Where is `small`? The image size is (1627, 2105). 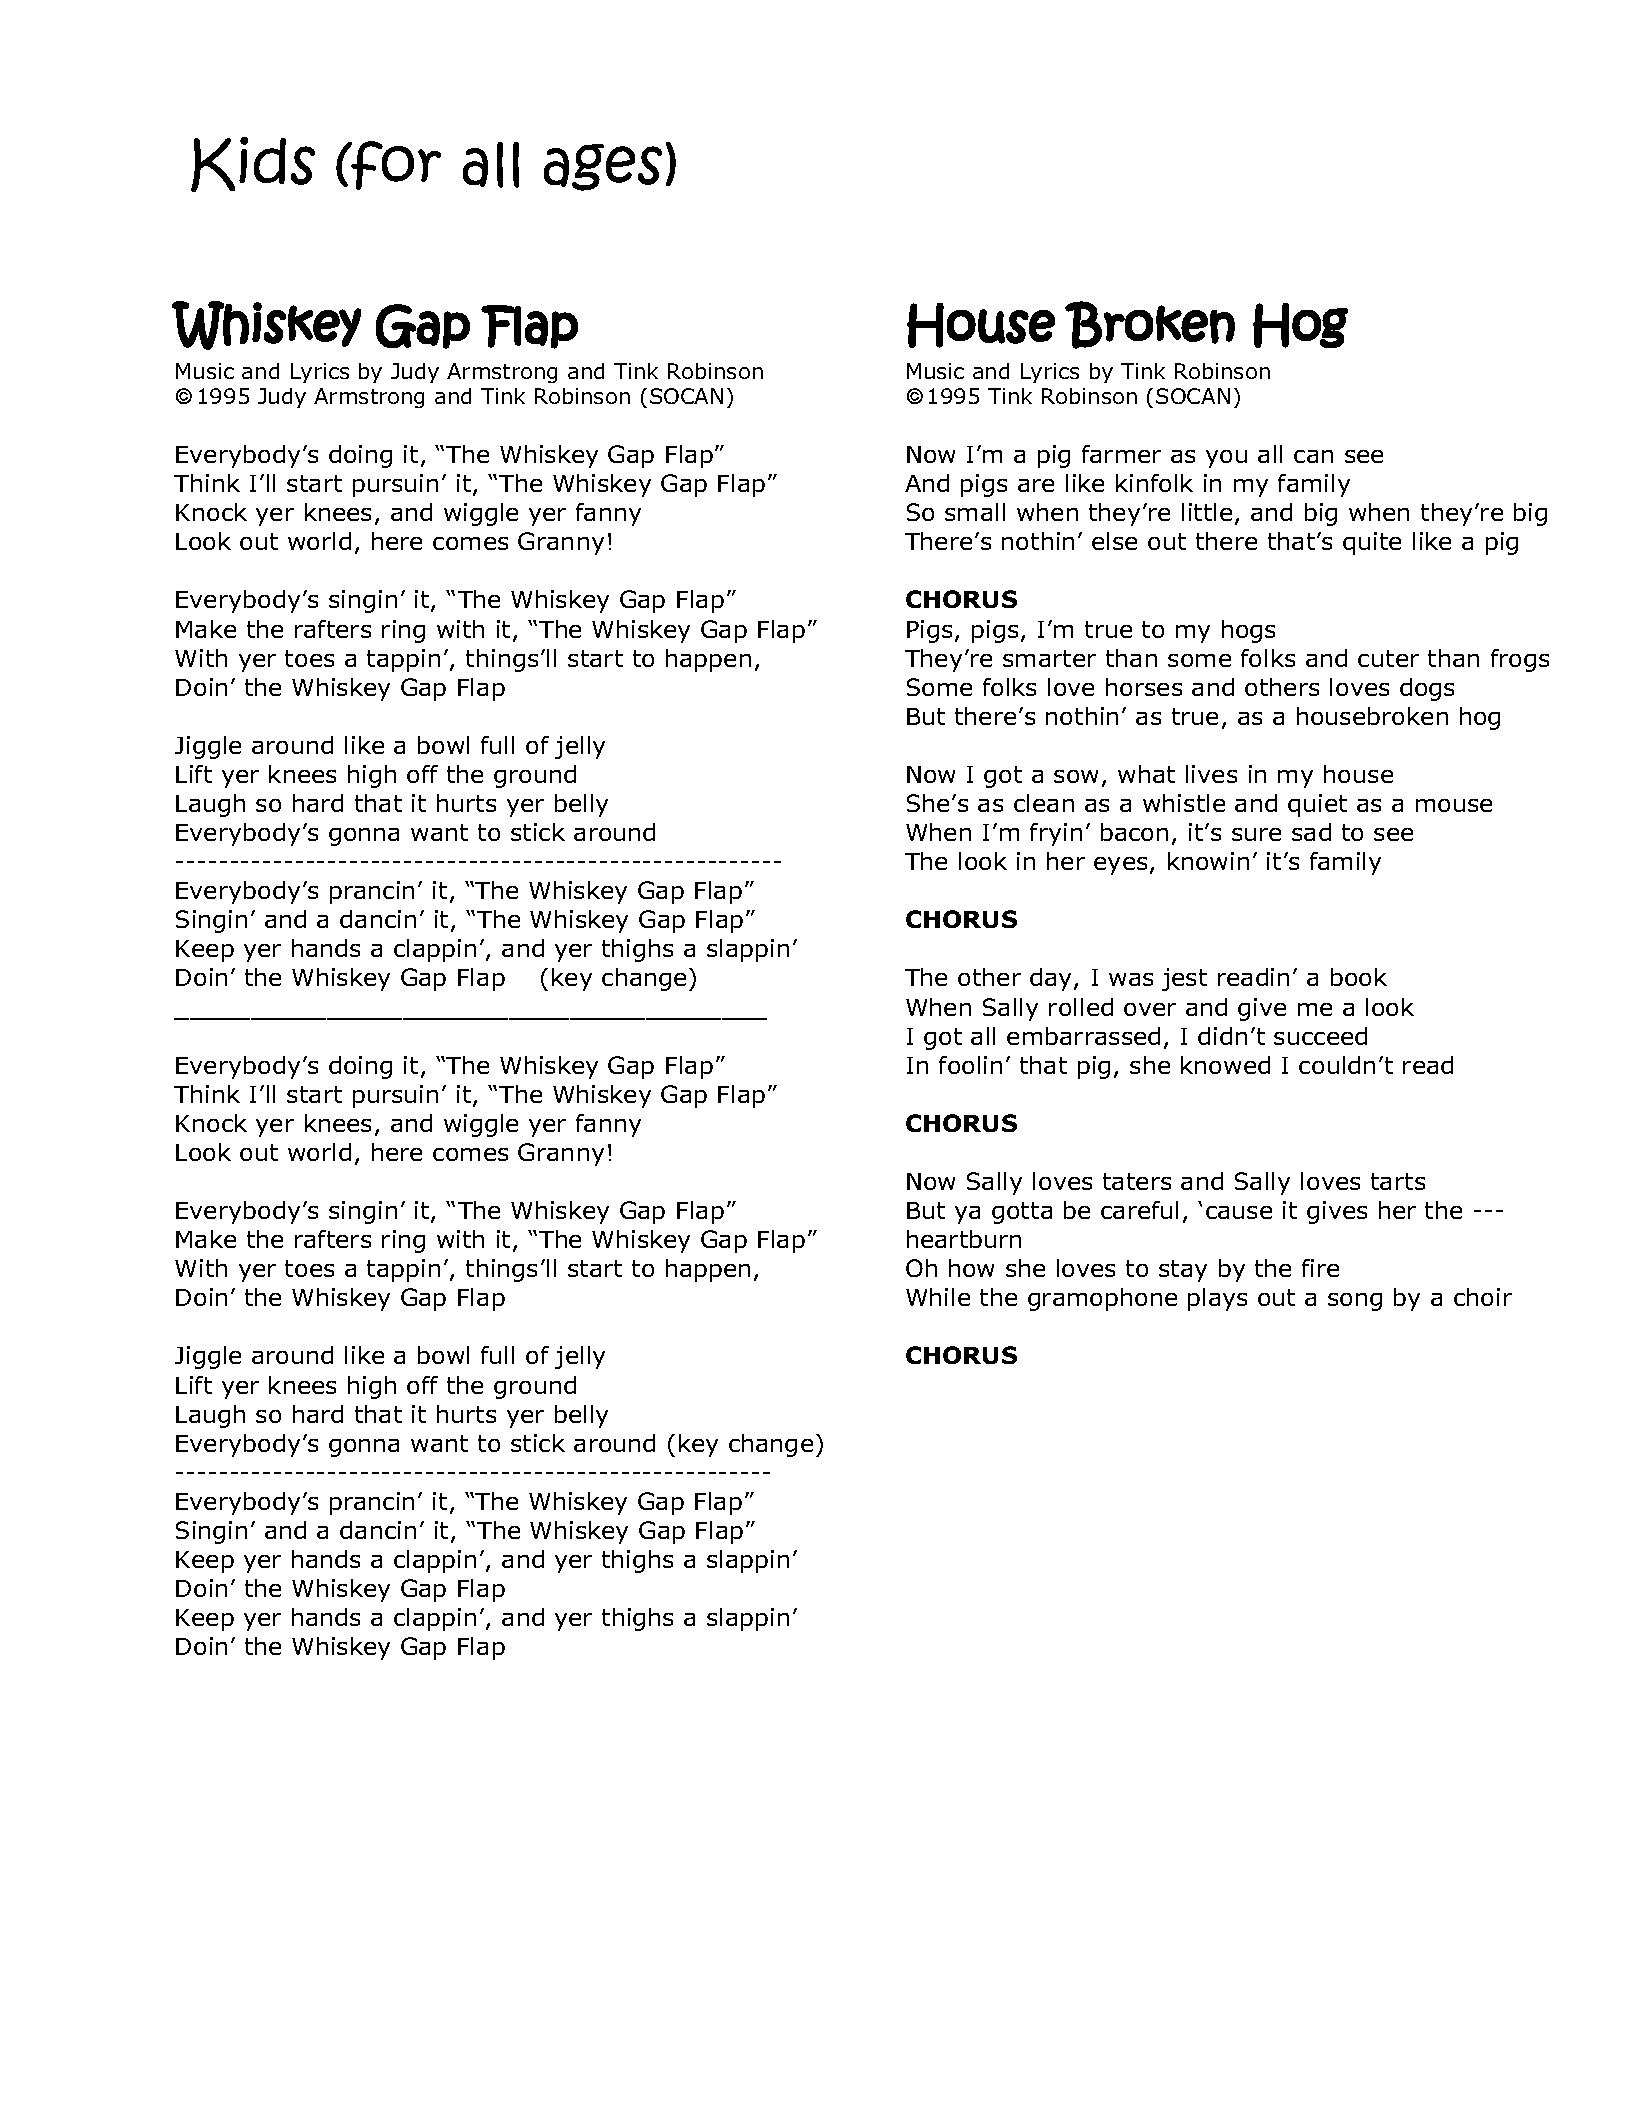 small is located at coordinates (975, 512).
